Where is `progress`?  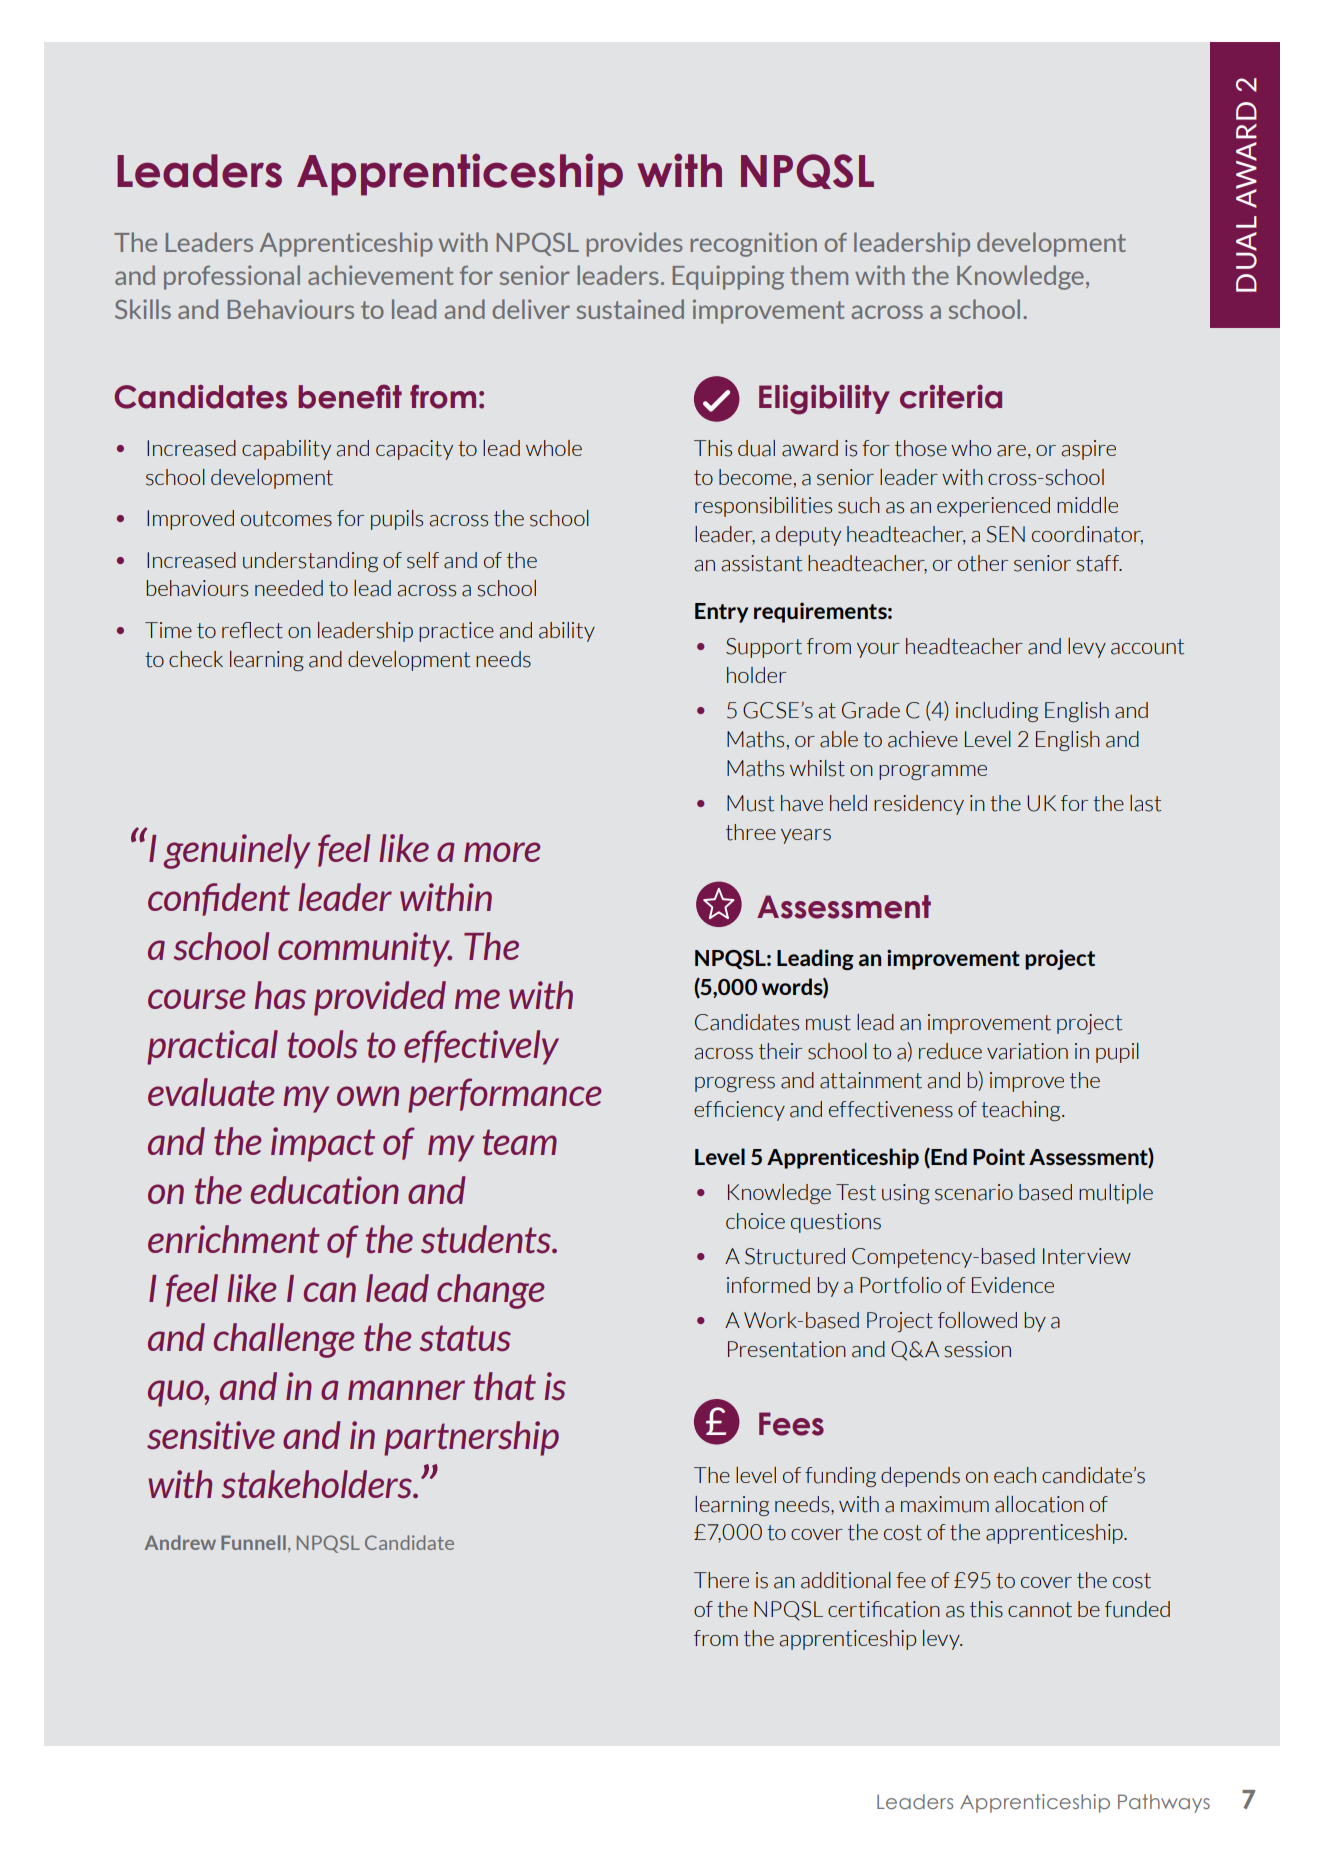
progress is located at coordinates (735, 1084).
